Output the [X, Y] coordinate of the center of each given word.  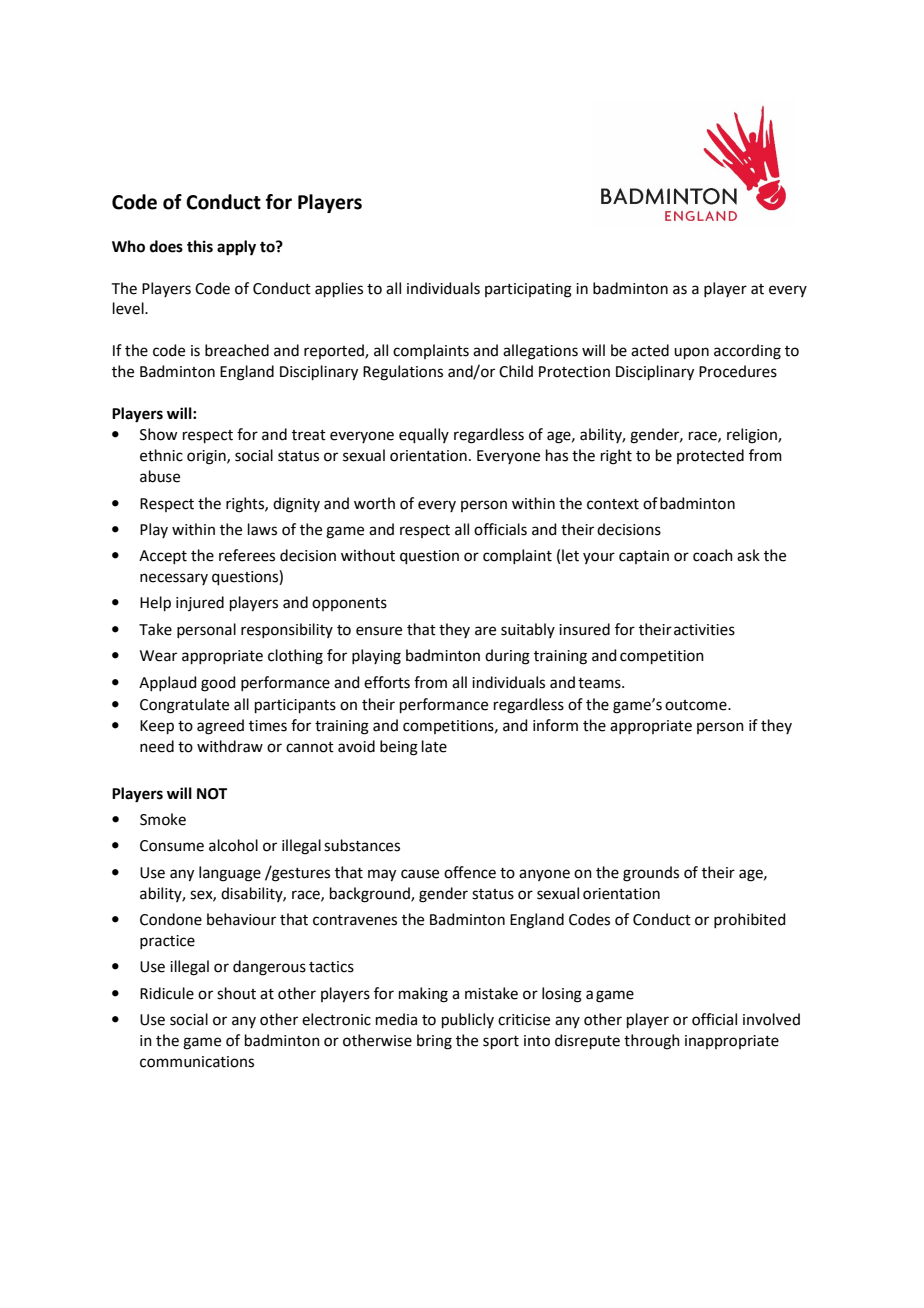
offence [470, 872]
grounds [651, 874]
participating [528, 290]
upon [691, 353]
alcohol [233, 845]
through [652, 1042]
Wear [158, 656]
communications [197, 1062]
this [200, 246]
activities [704, 630]
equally [424, 435]
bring [434, 1042]
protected [710, 456]
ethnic [161, 455]
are [485, 631]
